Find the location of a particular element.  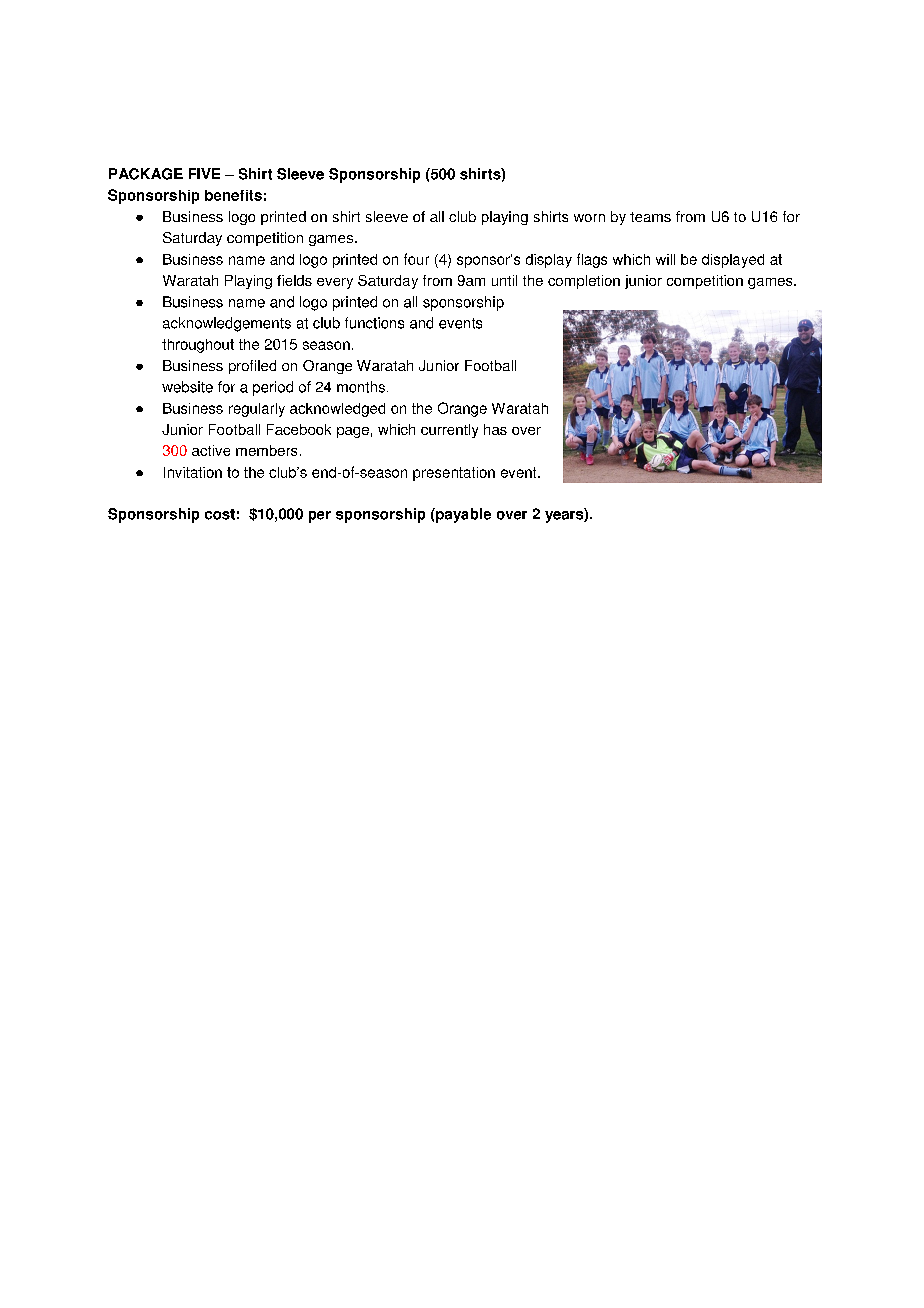

flags is located at coordinates (592, 260).
